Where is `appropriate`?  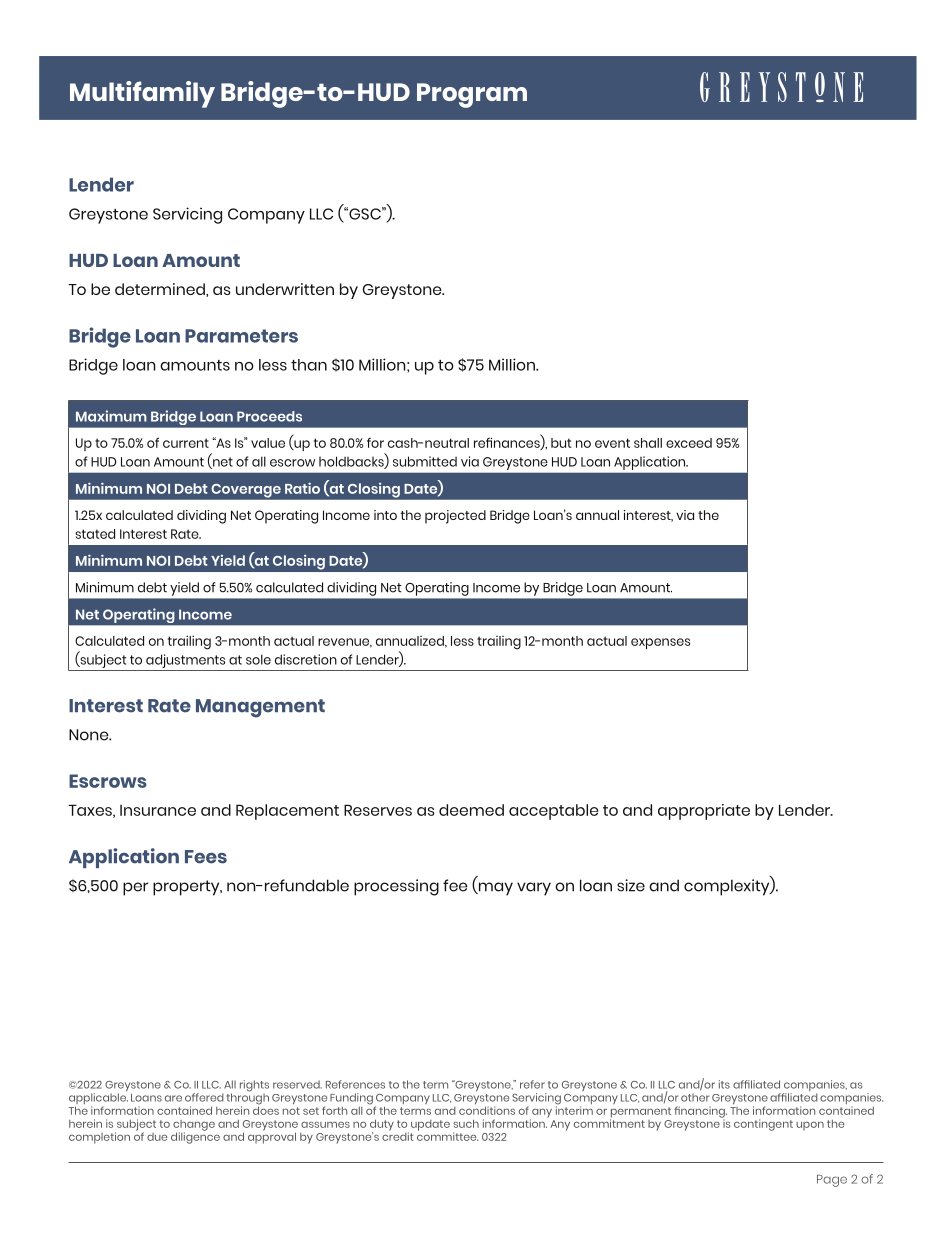 appropriate is located at coordinates (704, 812).
